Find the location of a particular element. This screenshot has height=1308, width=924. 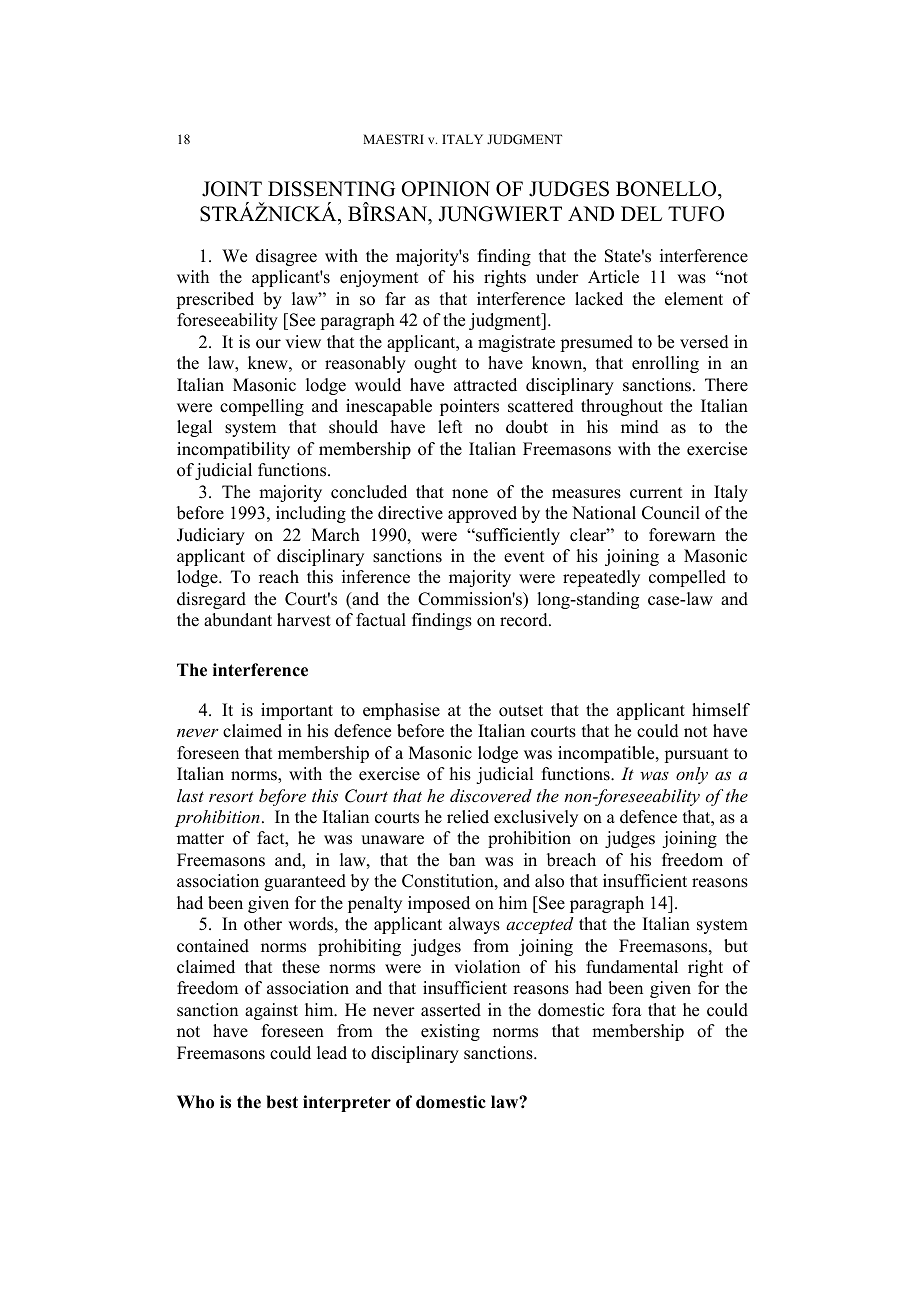

including is located at coordinates (311, 514).
